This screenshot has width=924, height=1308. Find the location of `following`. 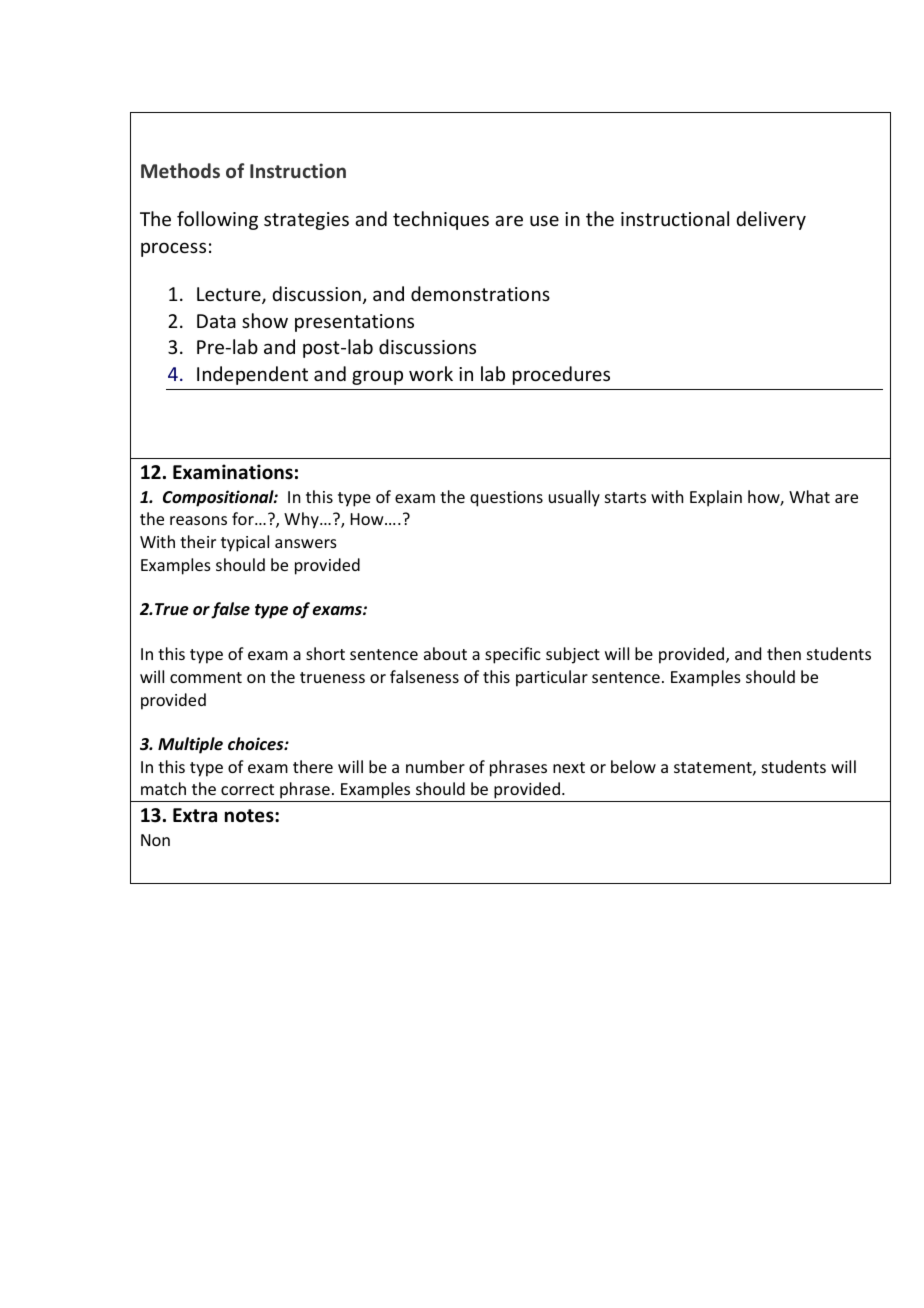

following is located at coordinates (217, 220).
